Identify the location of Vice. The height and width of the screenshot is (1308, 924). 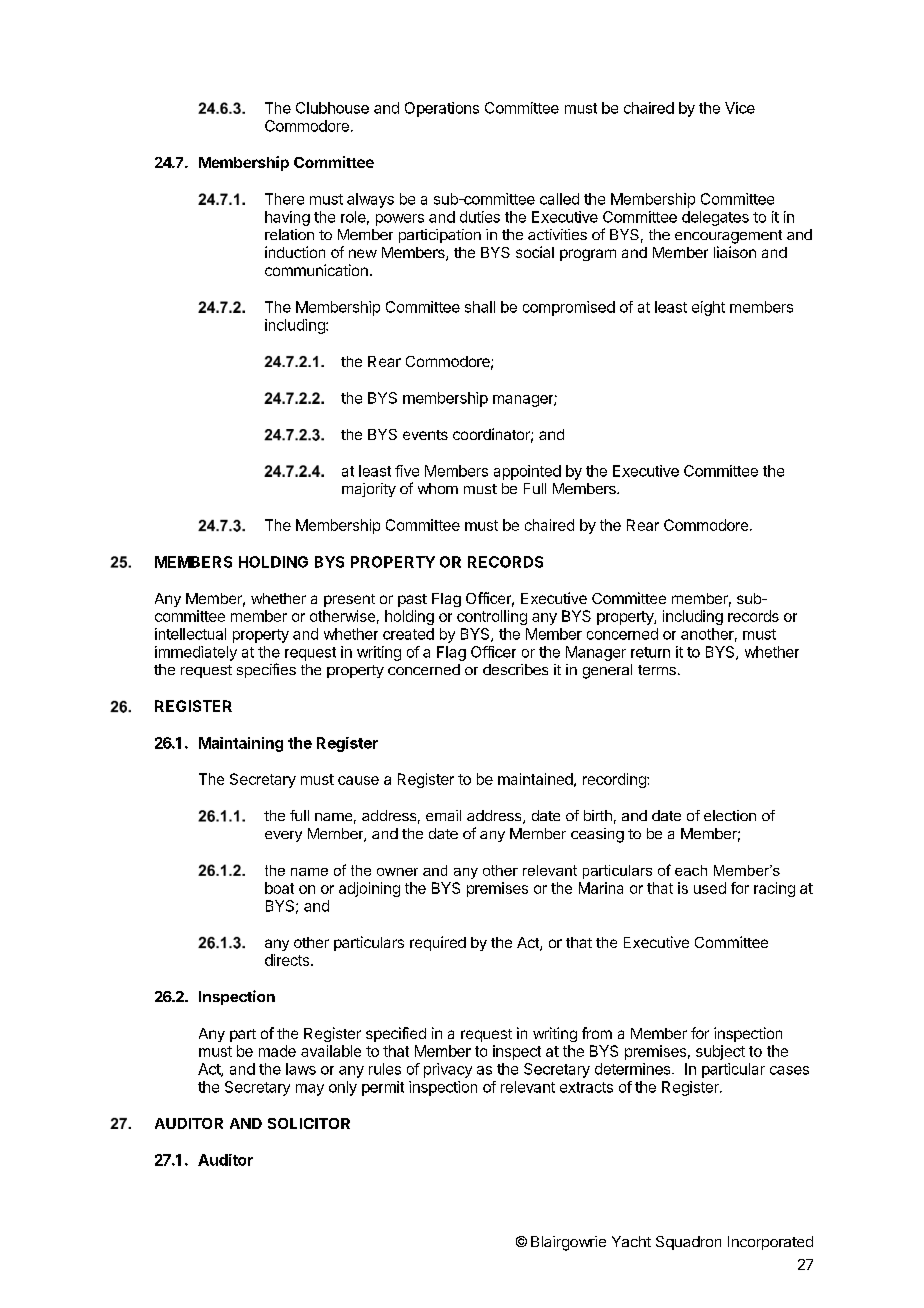
(740, 108).
